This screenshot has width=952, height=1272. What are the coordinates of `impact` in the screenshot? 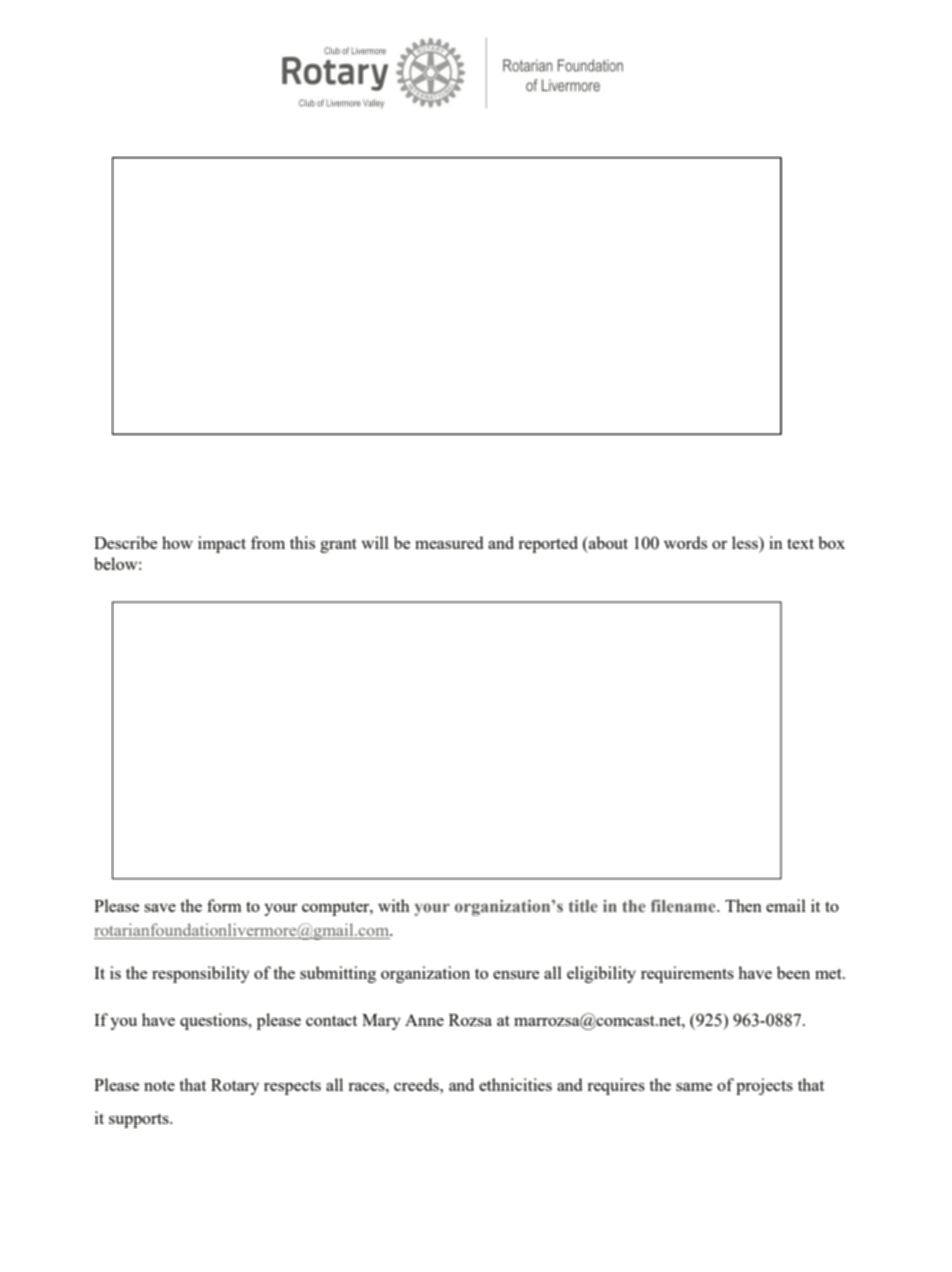 It's located at (222, 544).
